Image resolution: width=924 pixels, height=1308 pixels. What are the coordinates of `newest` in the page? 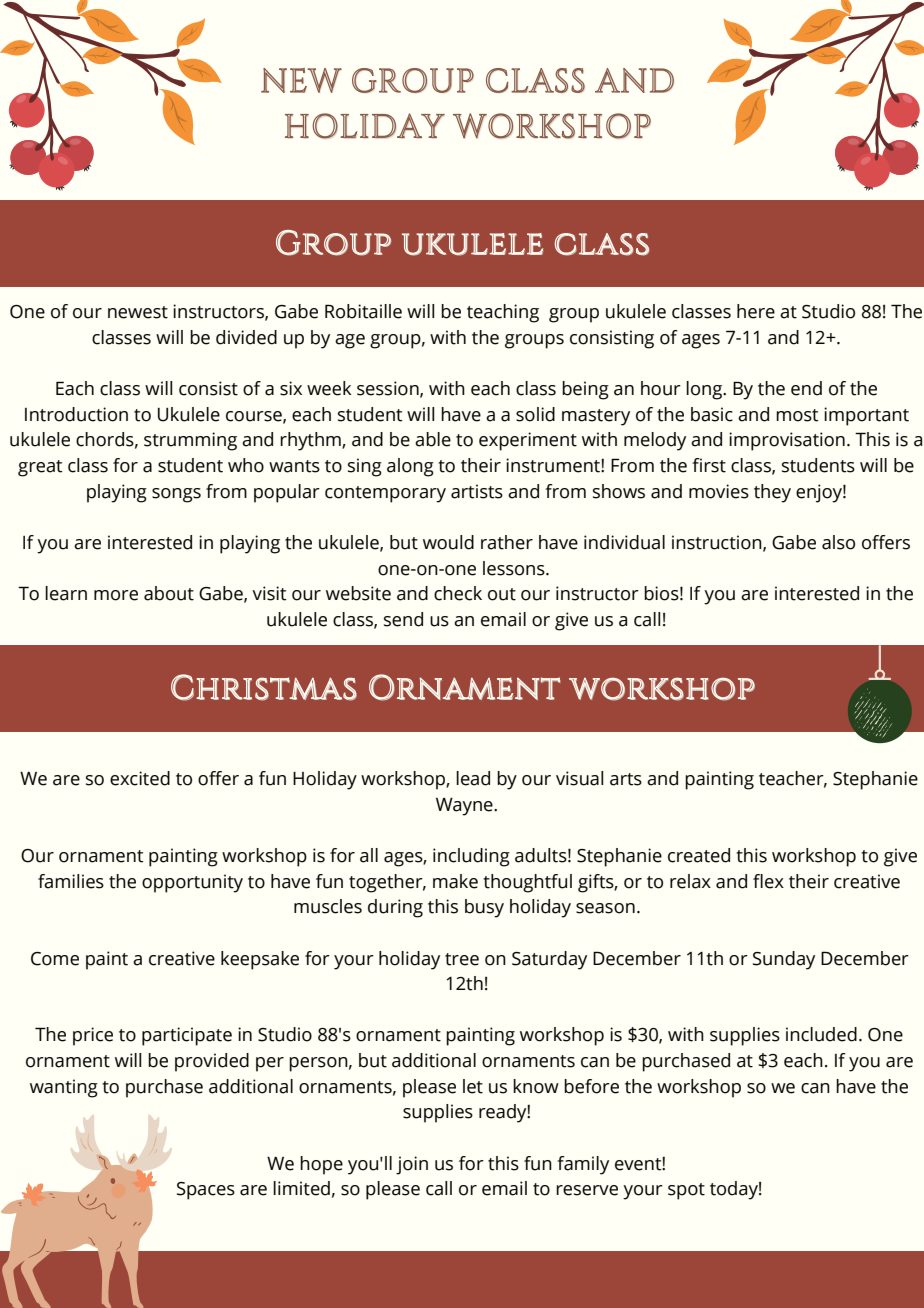 It's located at (138, 312).
